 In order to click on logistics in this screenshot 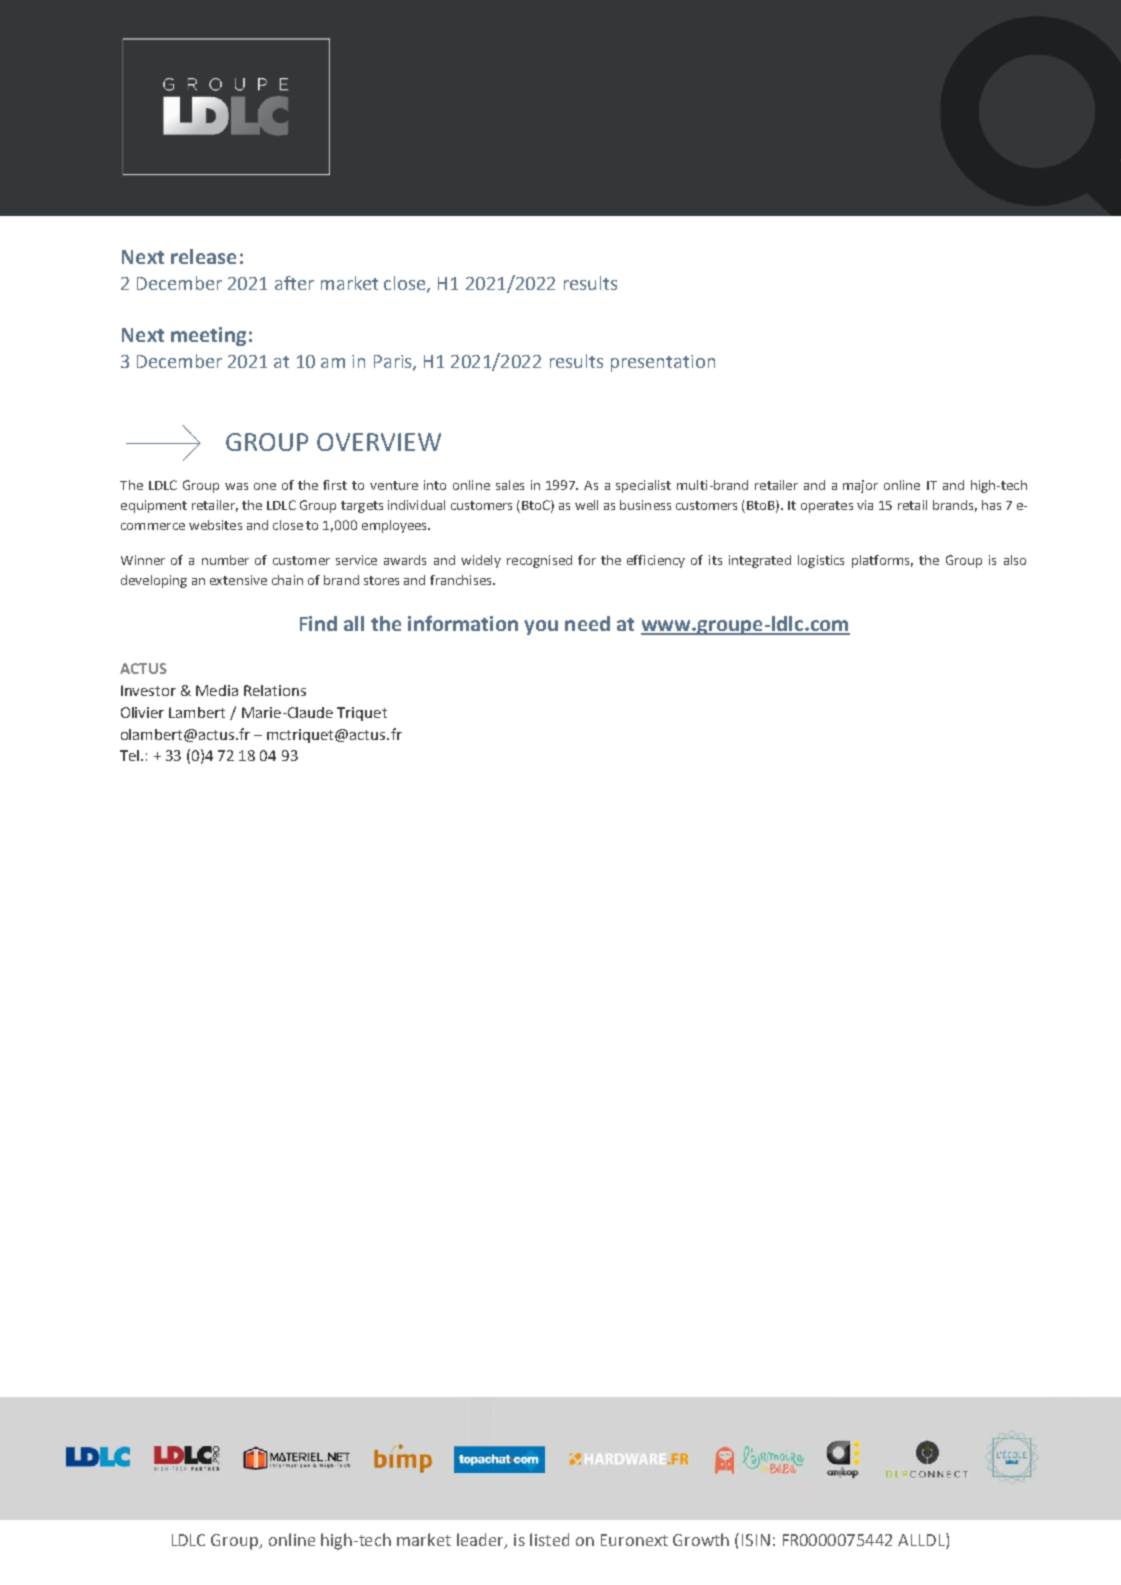, I will do `click(821, 561)`.
